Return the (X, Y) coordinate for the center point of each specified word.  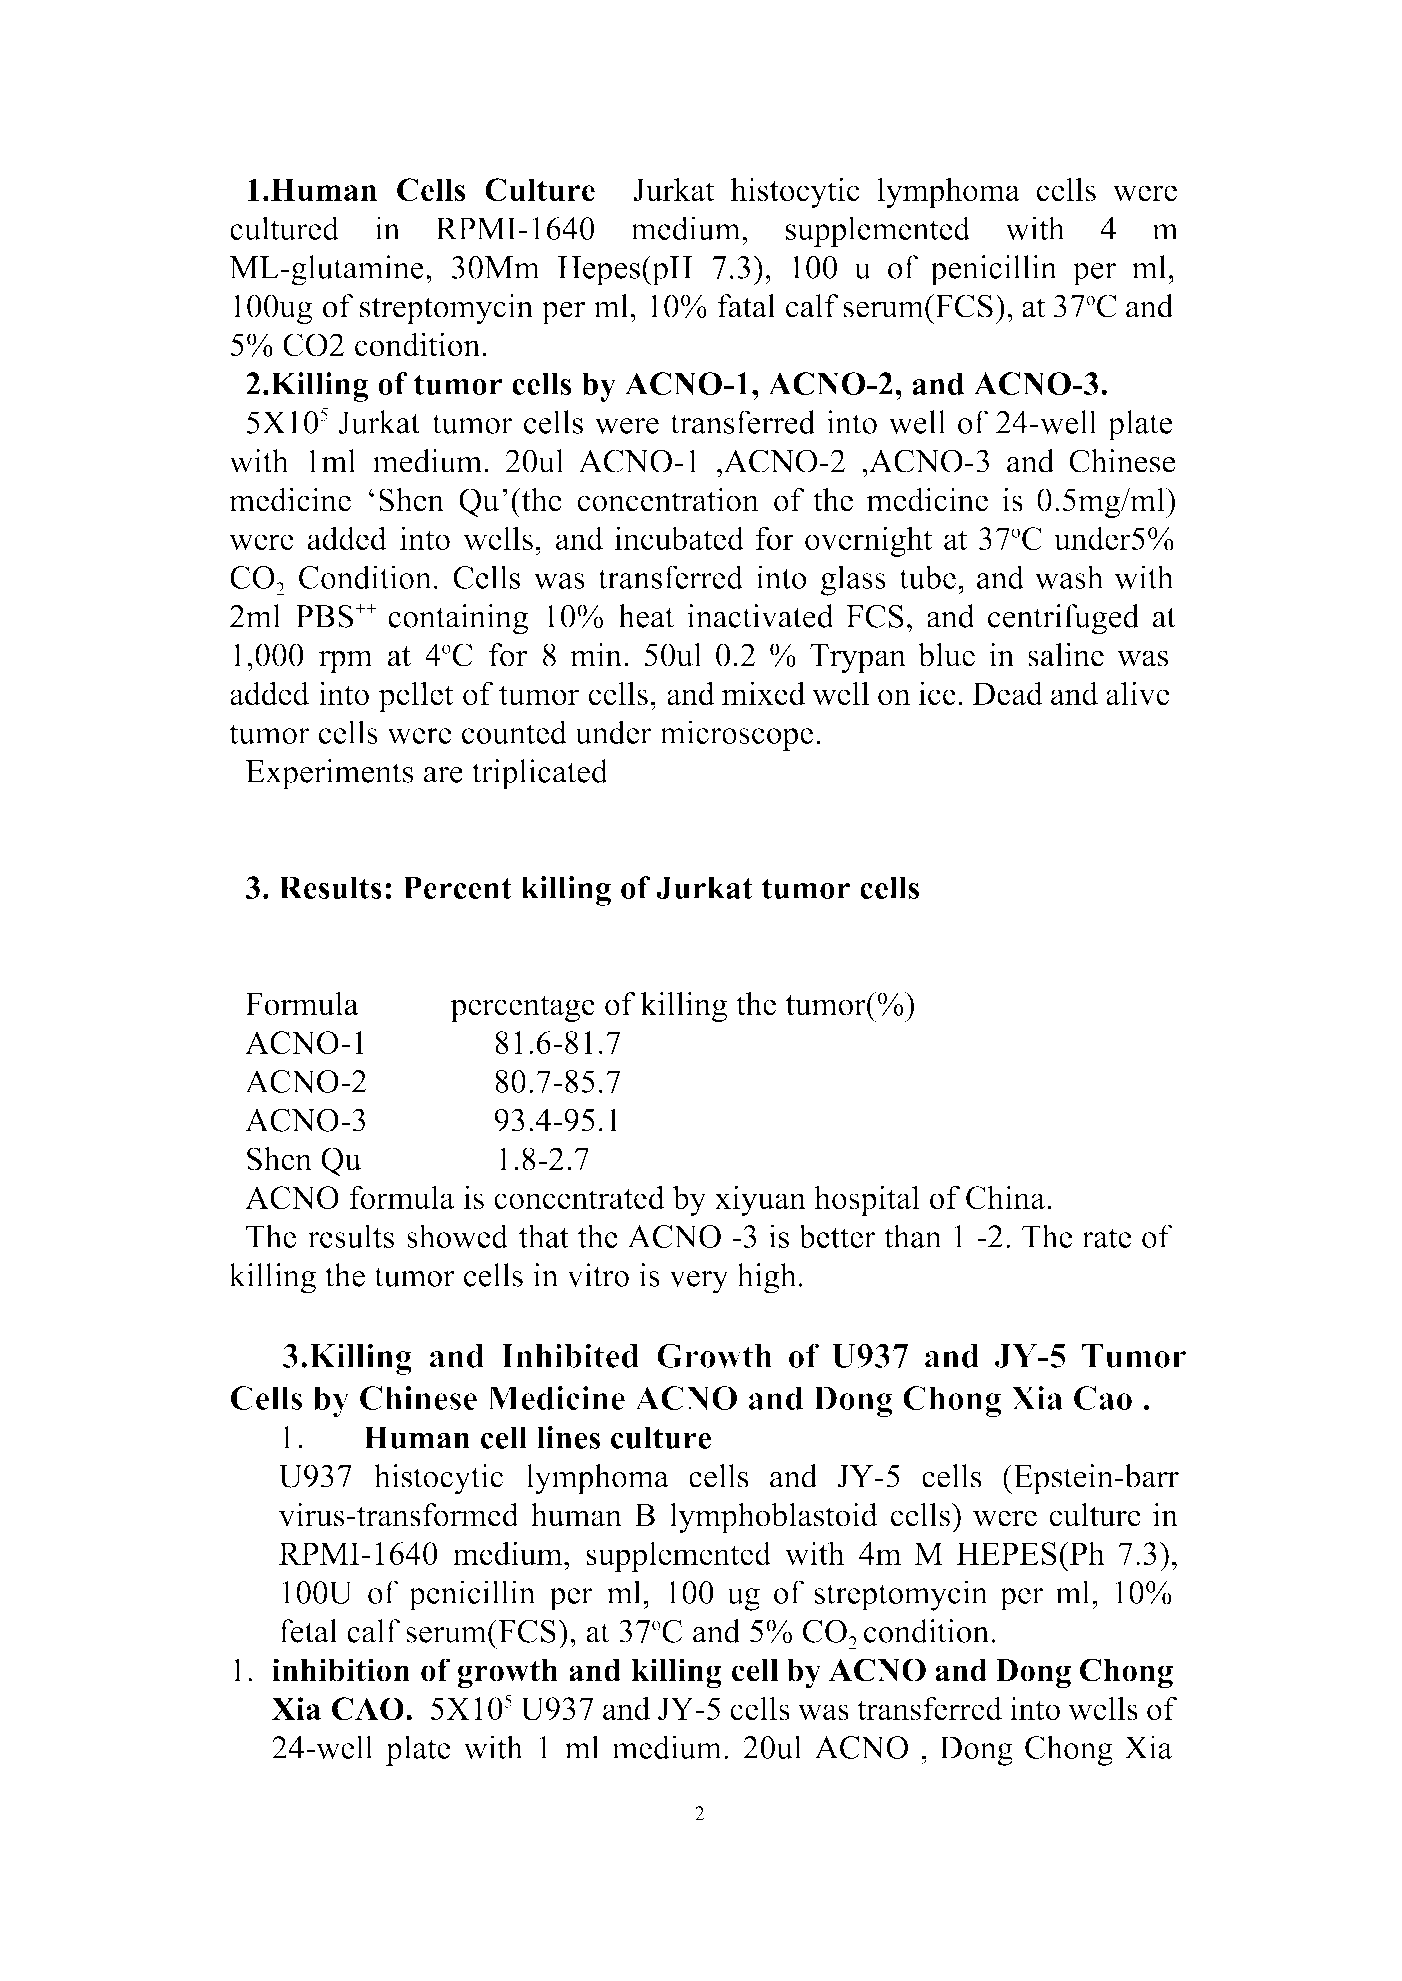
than (913, 1236)
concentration (668, 500)
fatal (746, 306)
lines (568, 1437)
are (443, 775)
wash (1069, 577)
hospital (867, 1200)
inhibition (341, 1670)
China (1005, 1197)
